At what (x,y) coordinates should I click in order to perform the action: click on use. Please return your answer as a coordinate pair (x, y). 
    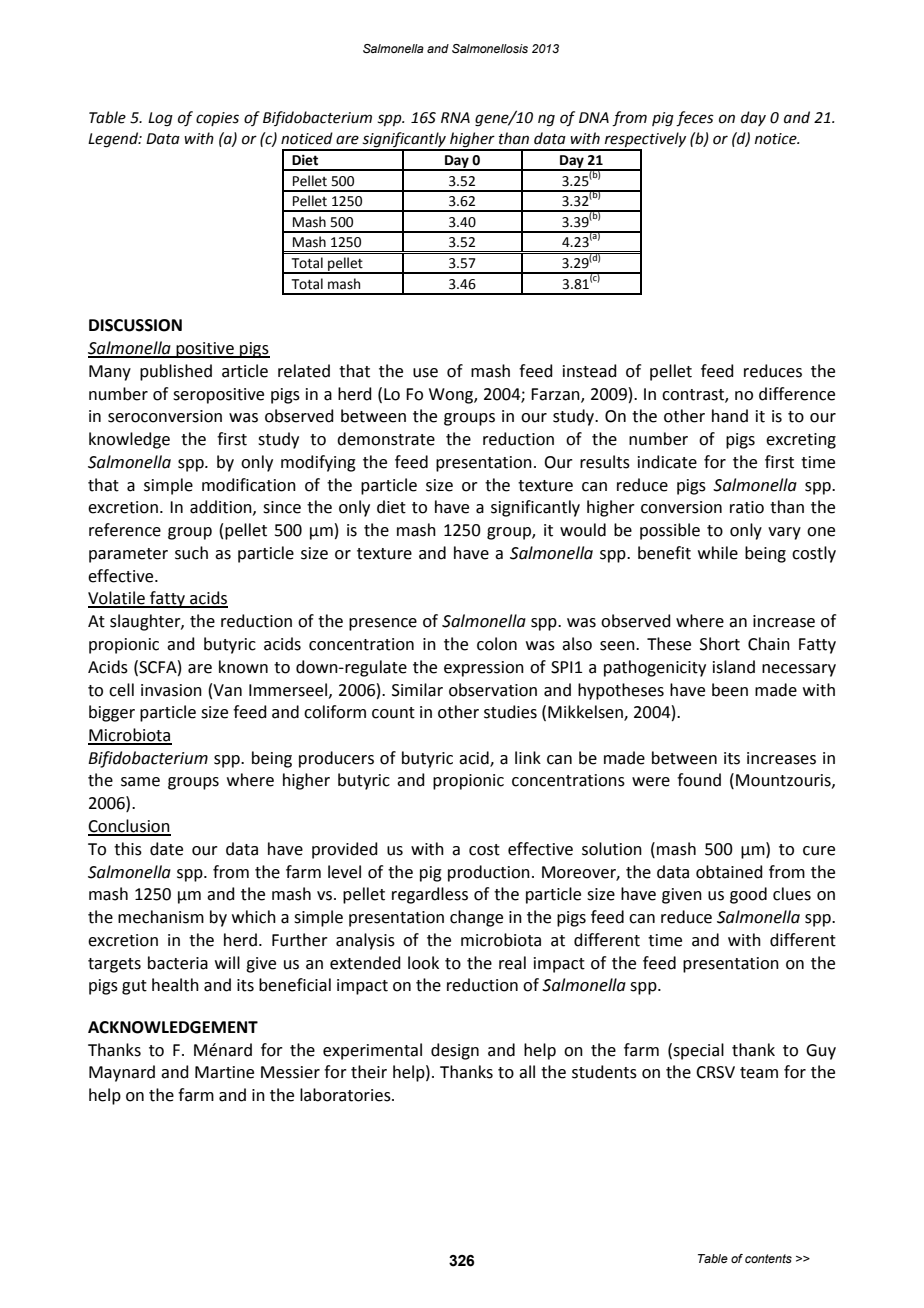
    Looking at the image, I should click on (425, 373).
